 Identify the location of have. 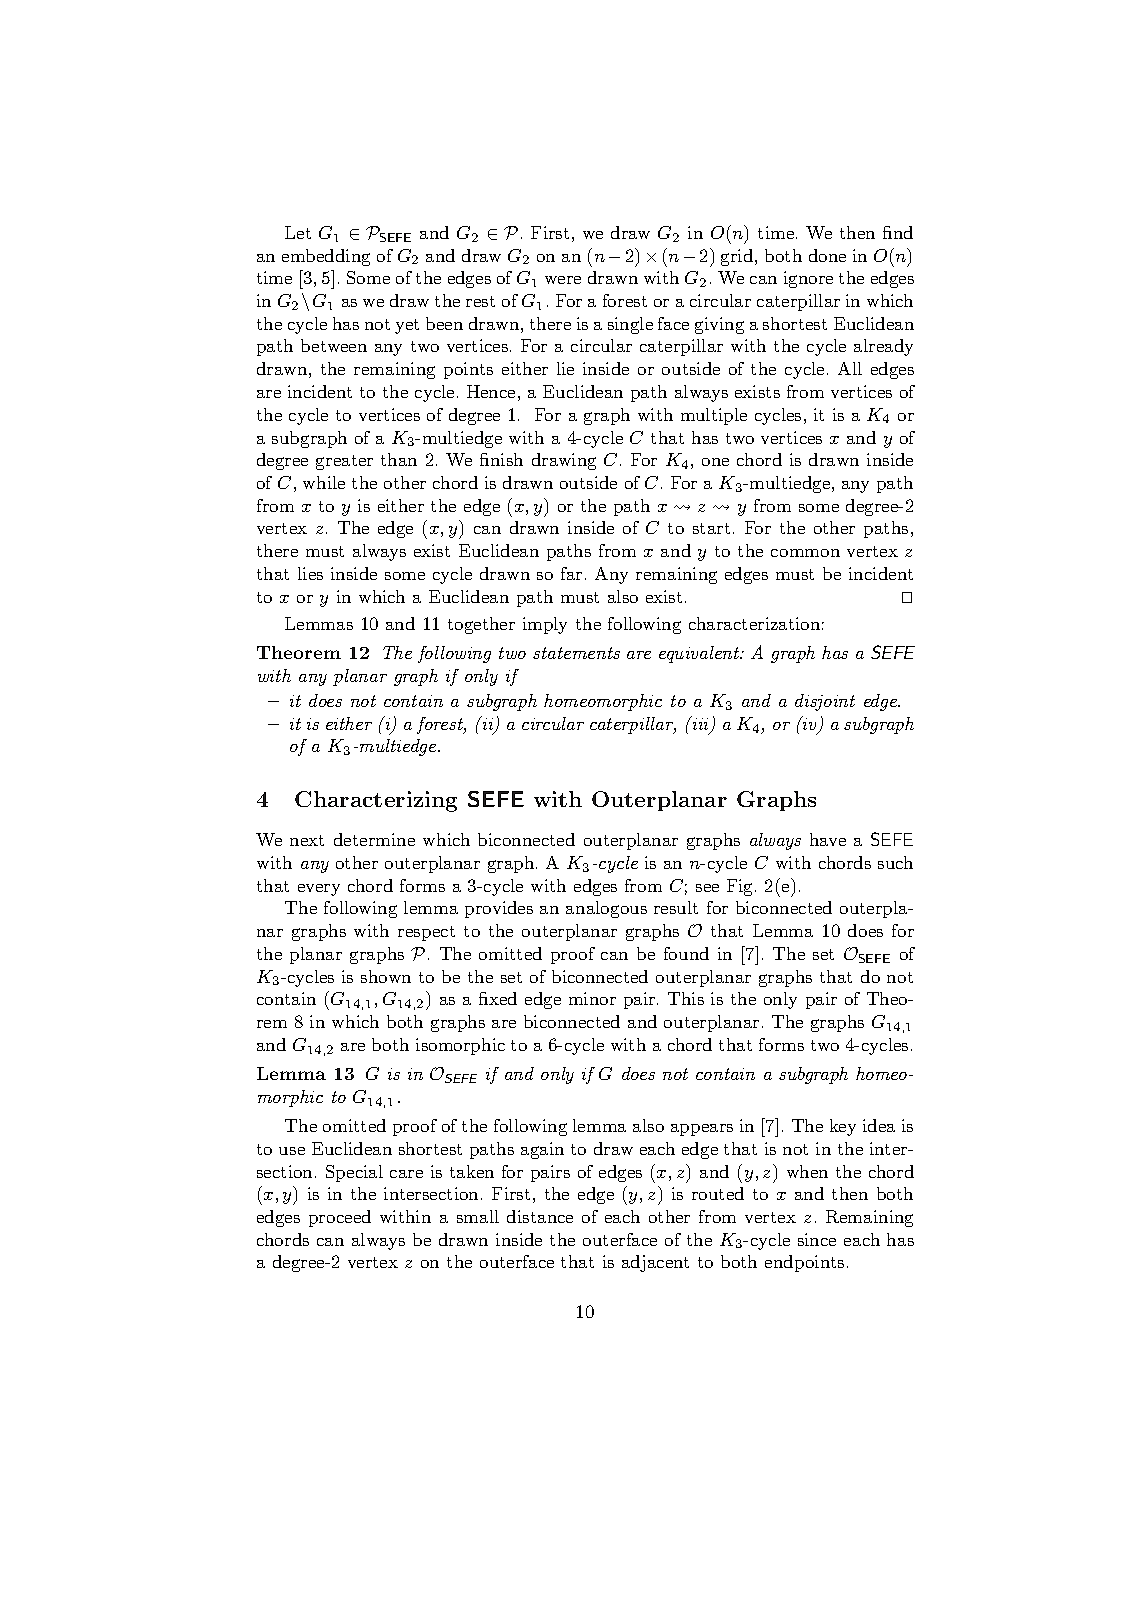
(828, 839).
